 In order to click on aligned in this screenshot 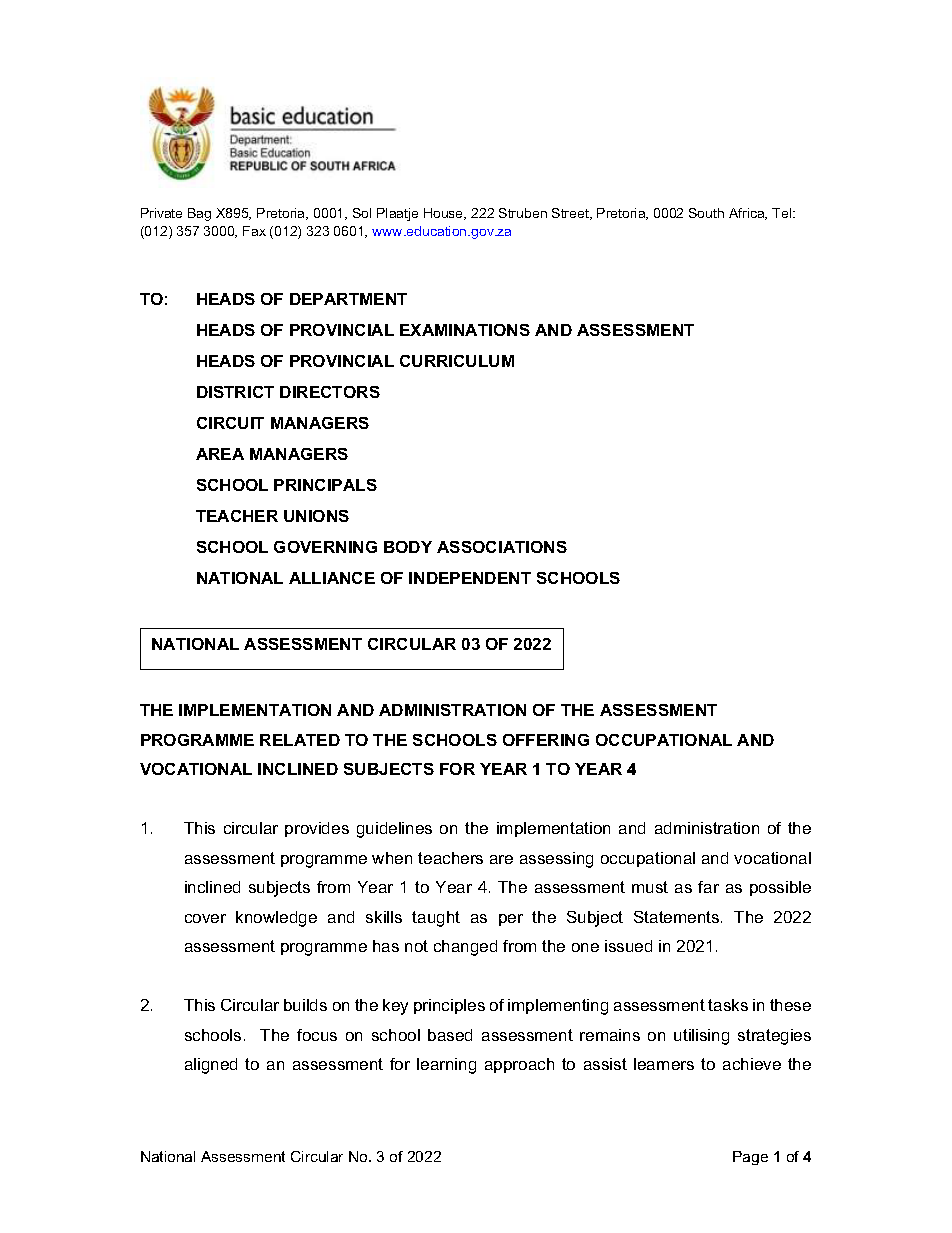, I will do `click(211, 1066)`.
